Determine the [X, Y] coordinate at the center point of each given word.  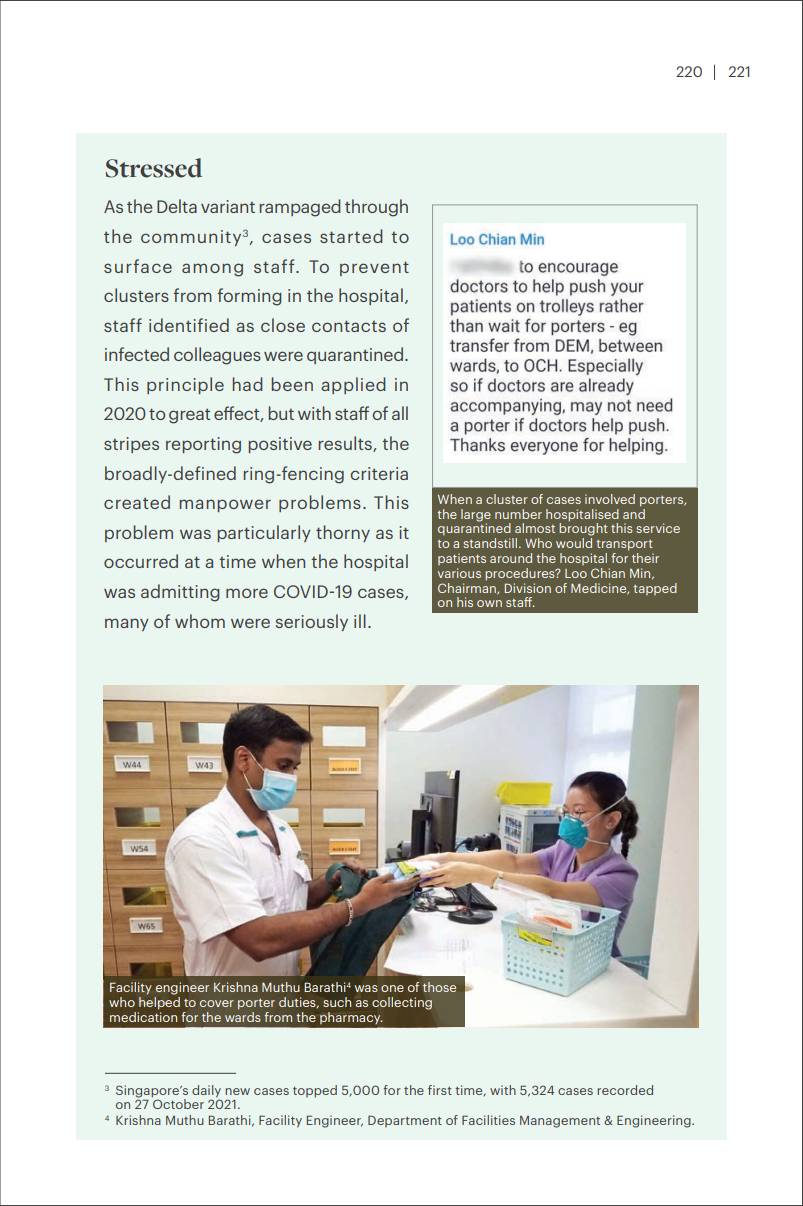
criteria [379, 473]
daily [206, 1092]
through [376, 208]
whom [200, 621]
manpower [225, 505]
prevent [374, 268]
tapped [655, 589]
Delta [177, 206]
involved [610, 499]
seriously [312, 622]
